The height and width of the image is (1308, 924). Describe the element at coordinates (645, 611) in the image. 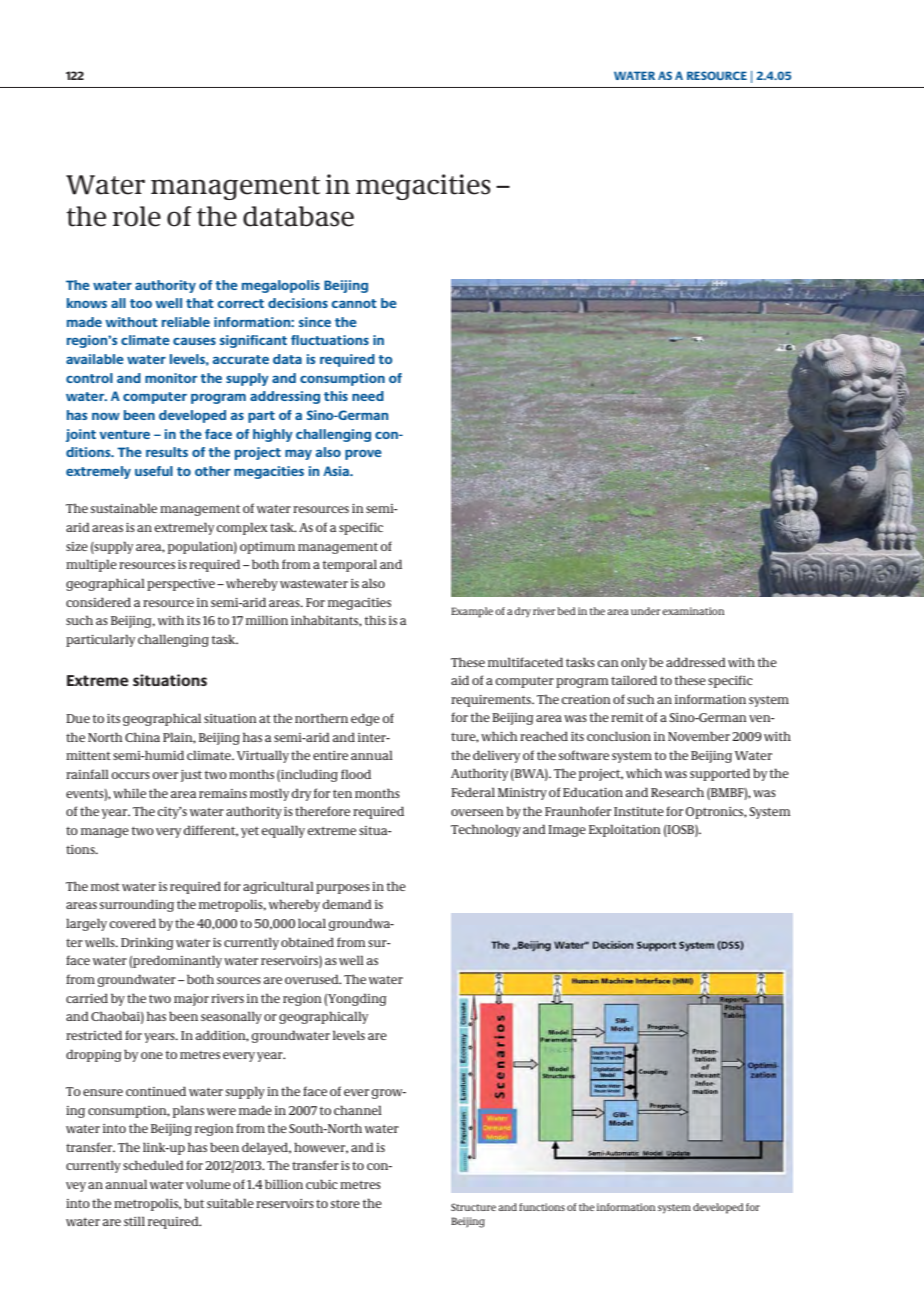

I see `under` at that location.
